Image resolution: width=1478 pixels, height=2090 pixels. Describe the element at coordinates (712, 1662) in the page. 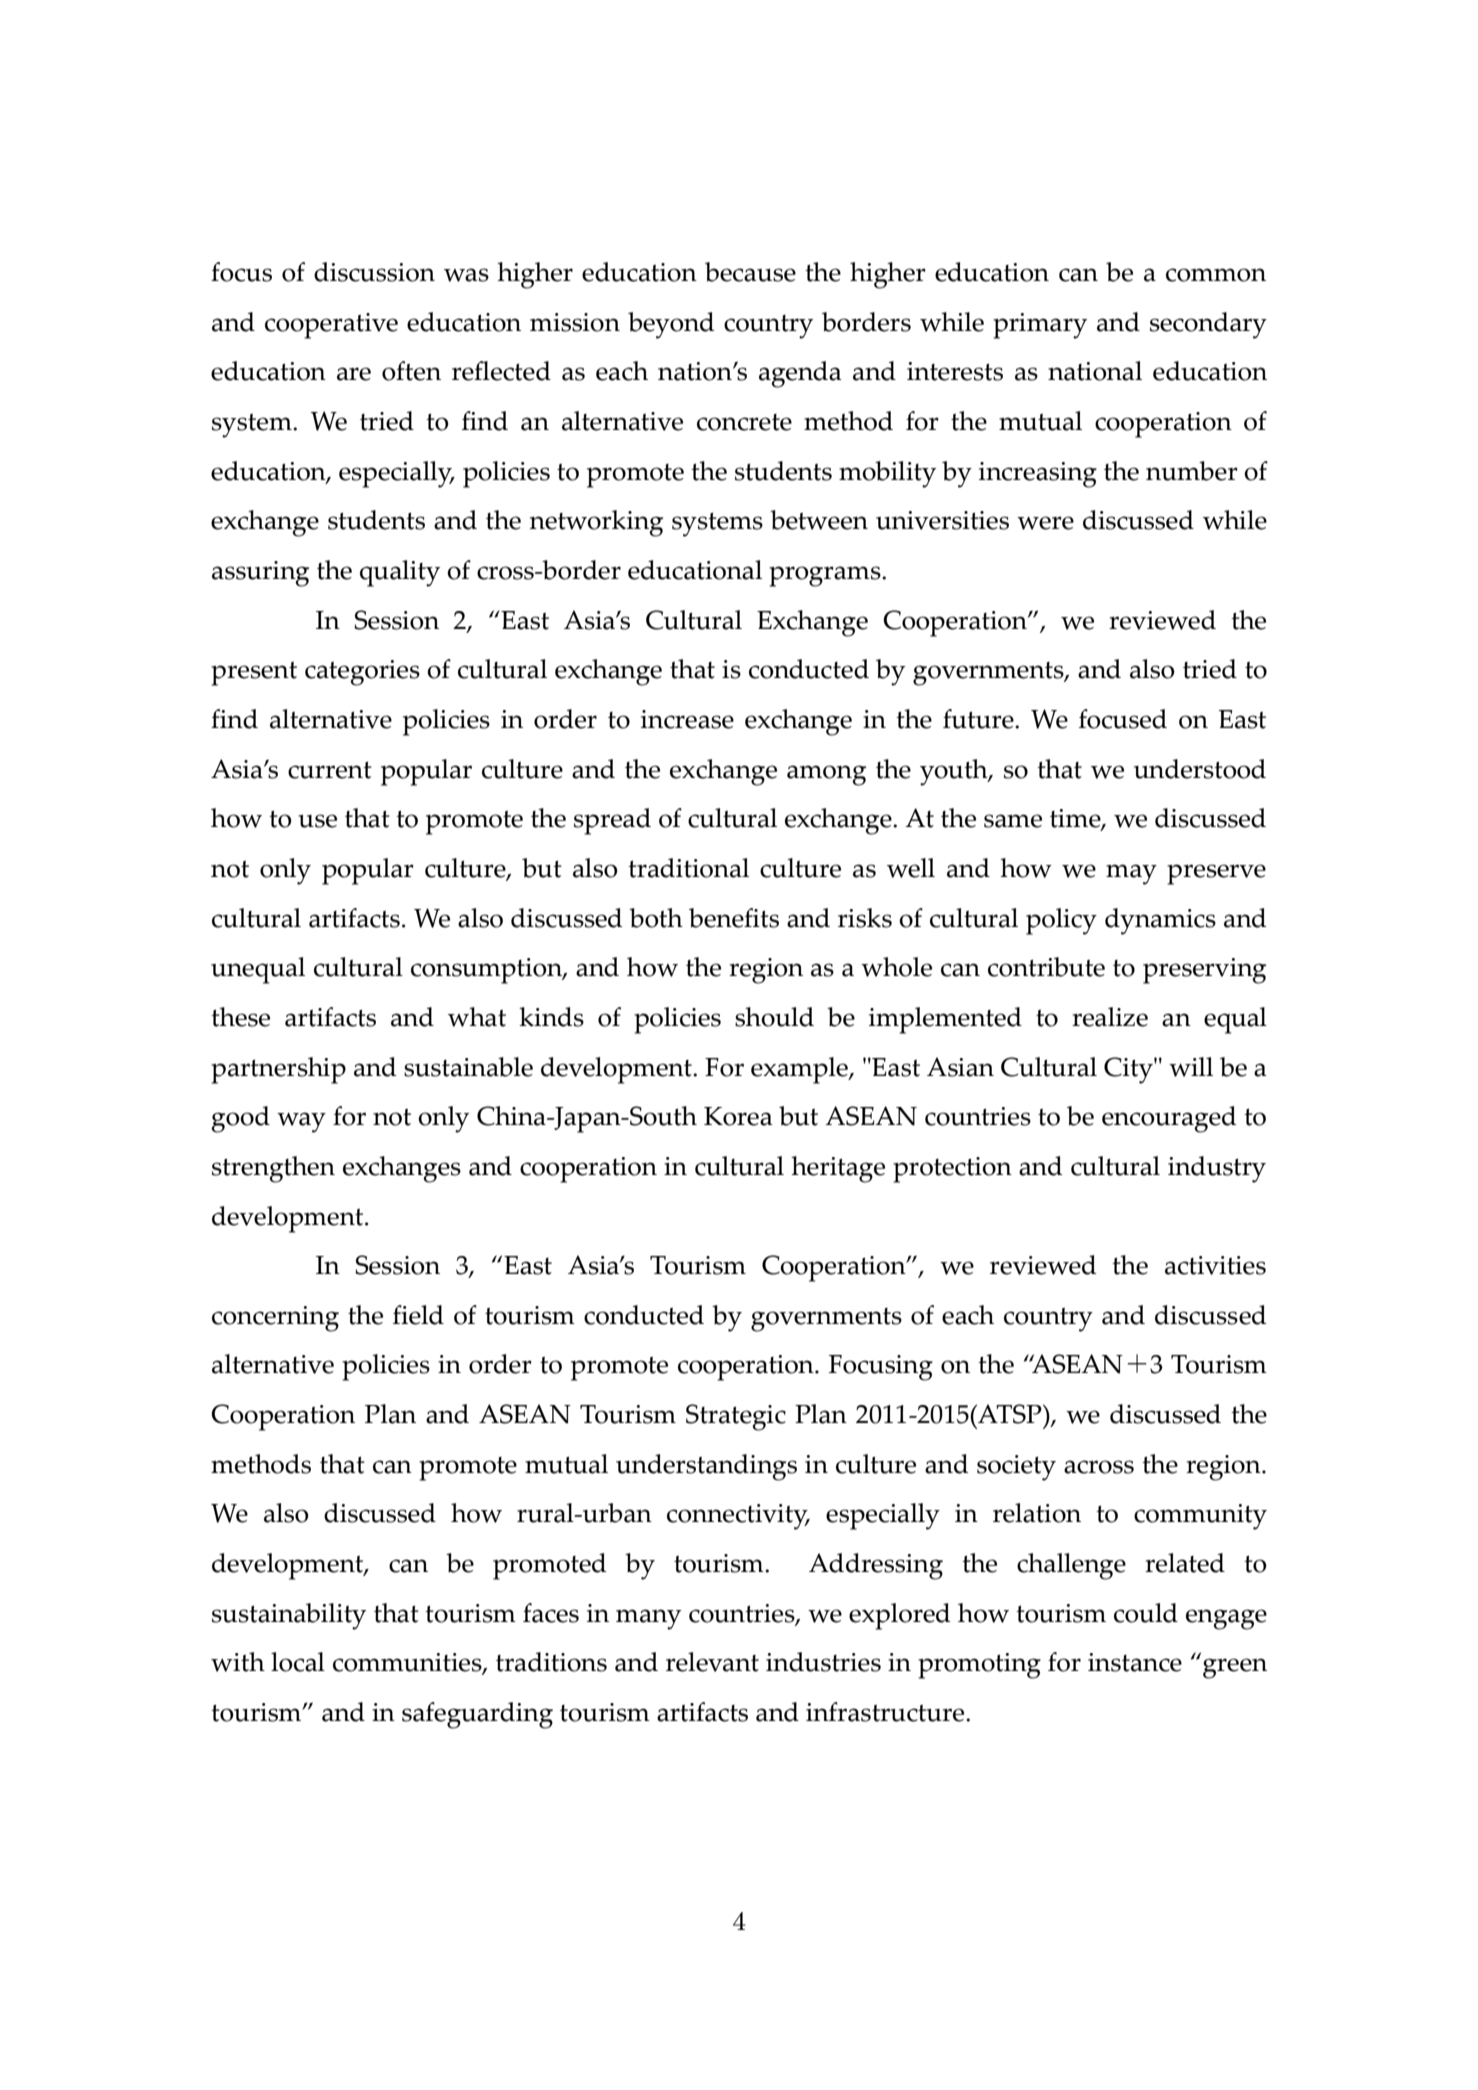

I see `relevant` at that location.
